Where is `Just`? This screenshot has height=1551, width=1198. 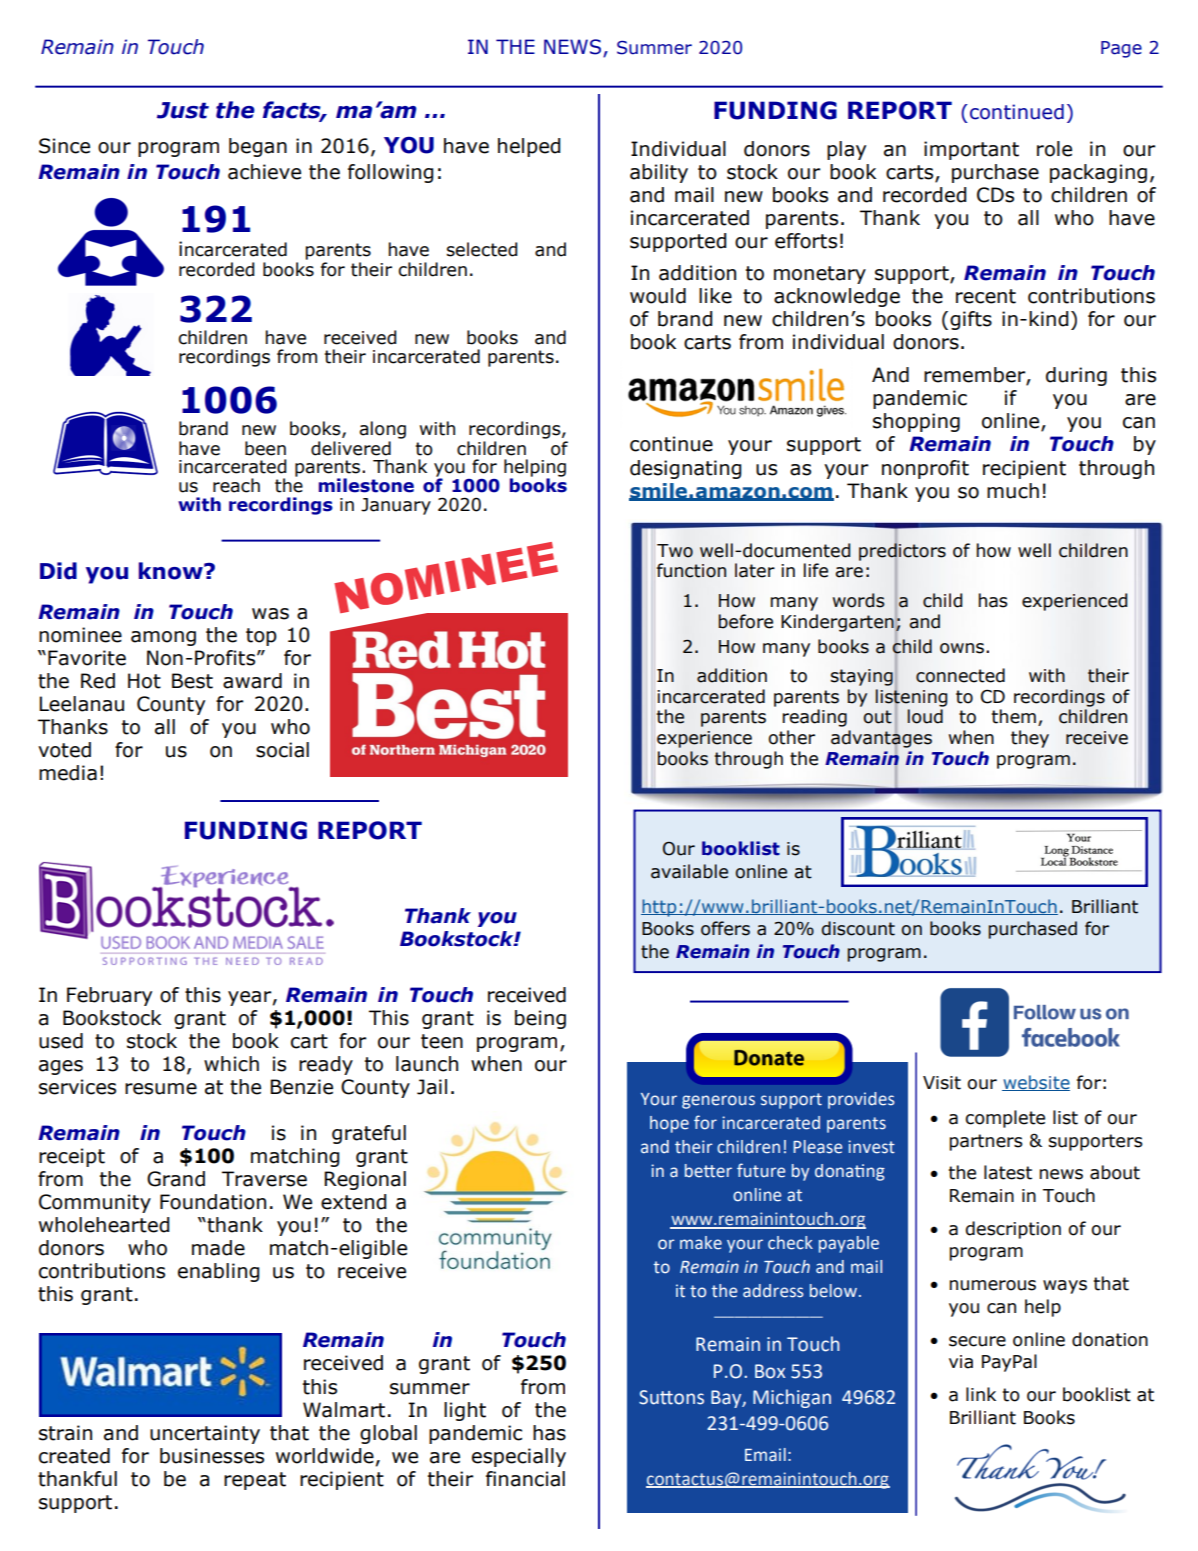
Just is located at coordinates (183, 110).
